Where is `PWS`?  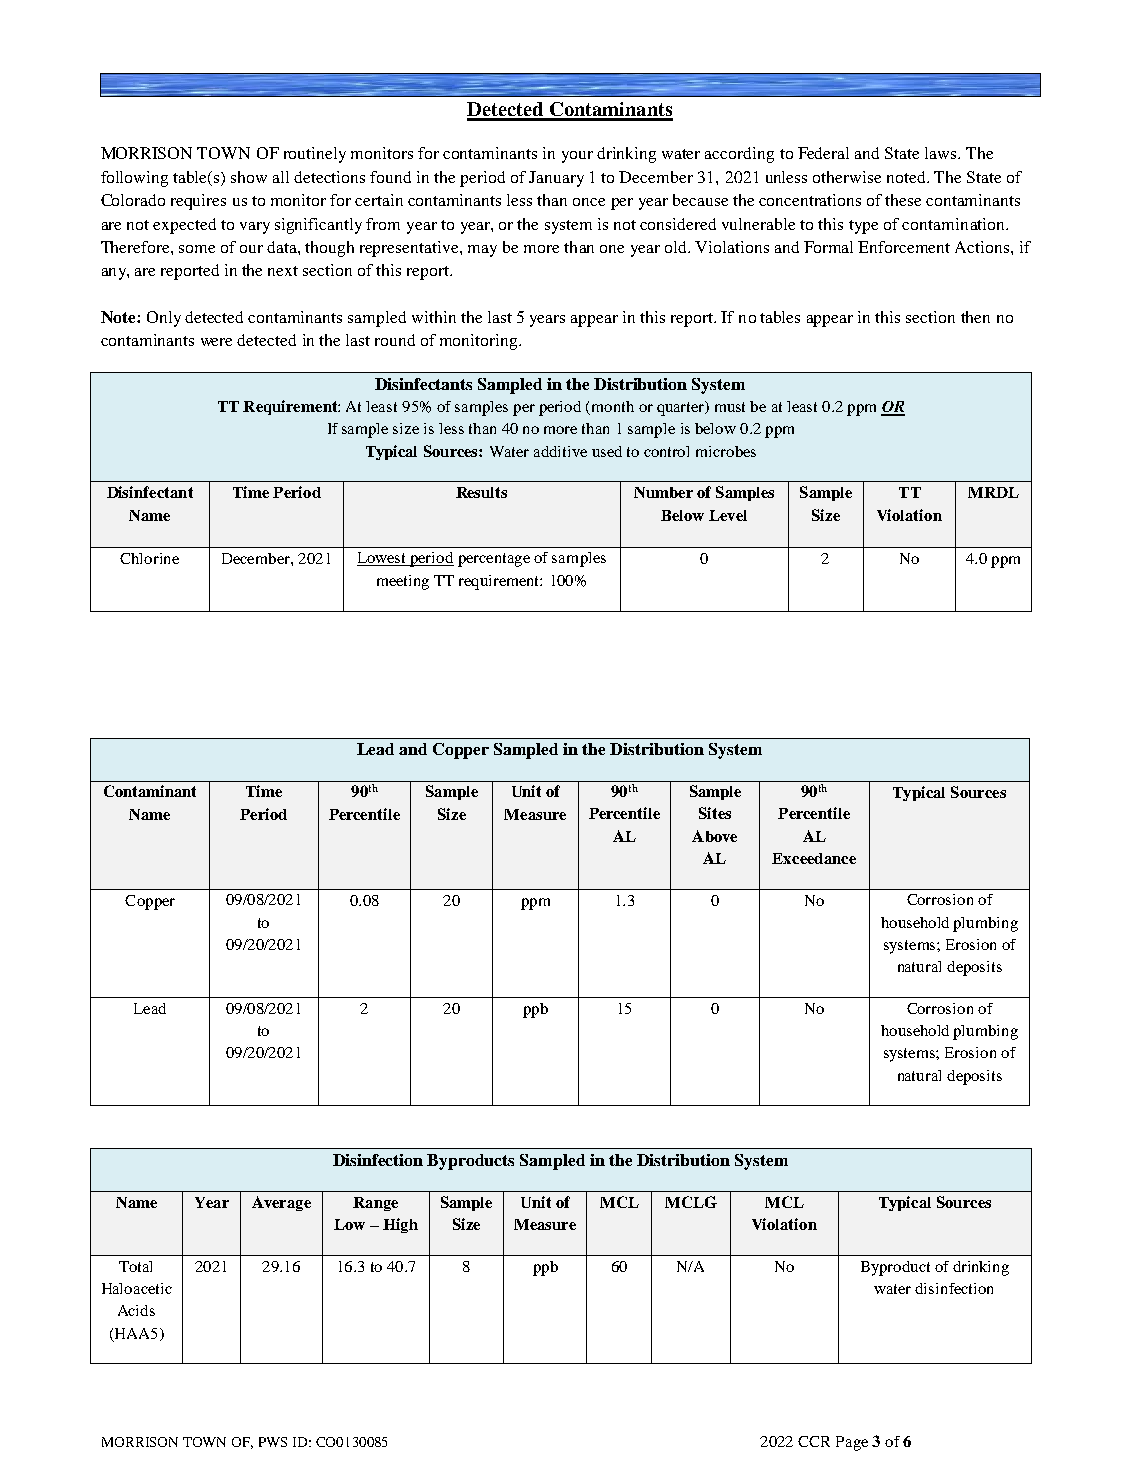 PWS is located at coordinates (273, 1442).
